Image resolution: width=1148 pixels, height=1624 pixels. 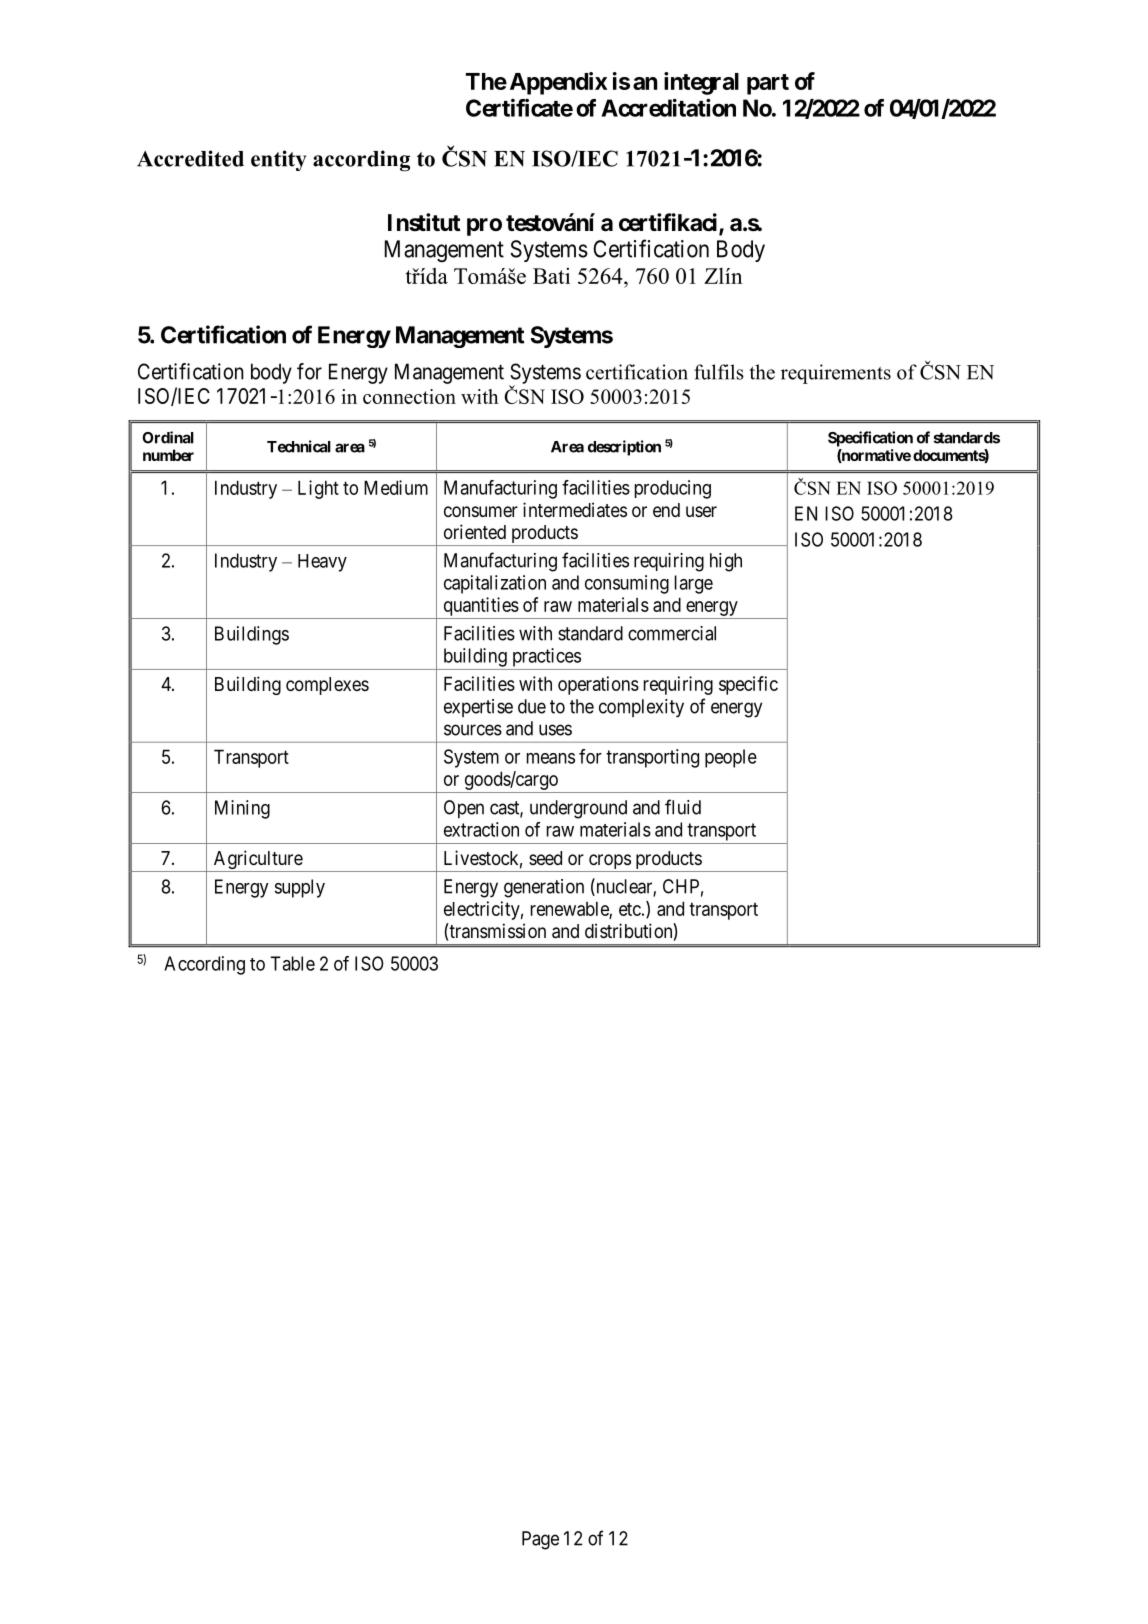 What do you see at coordinates (726, 562) in the screenshot?
I see `high` at bounding box center [726, 562].
